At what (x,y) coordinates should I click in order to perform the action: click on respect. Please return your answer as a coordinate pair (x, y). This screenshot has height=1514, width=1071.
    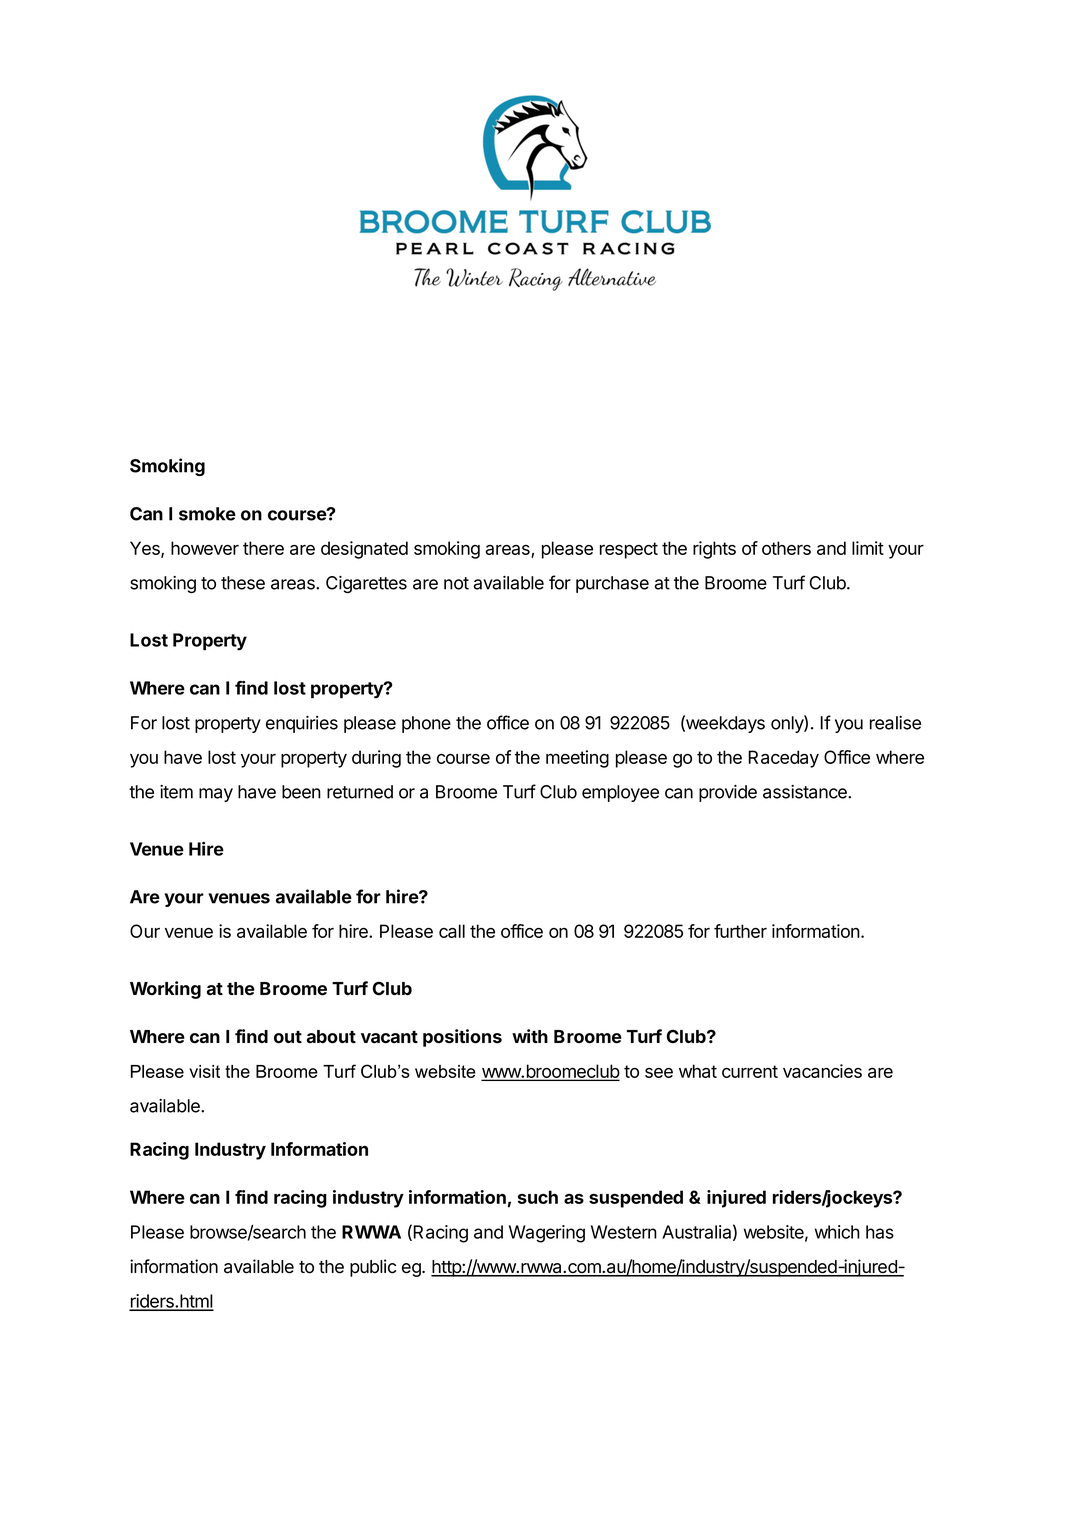
    Looking at the image, I should click on (629, 550).
